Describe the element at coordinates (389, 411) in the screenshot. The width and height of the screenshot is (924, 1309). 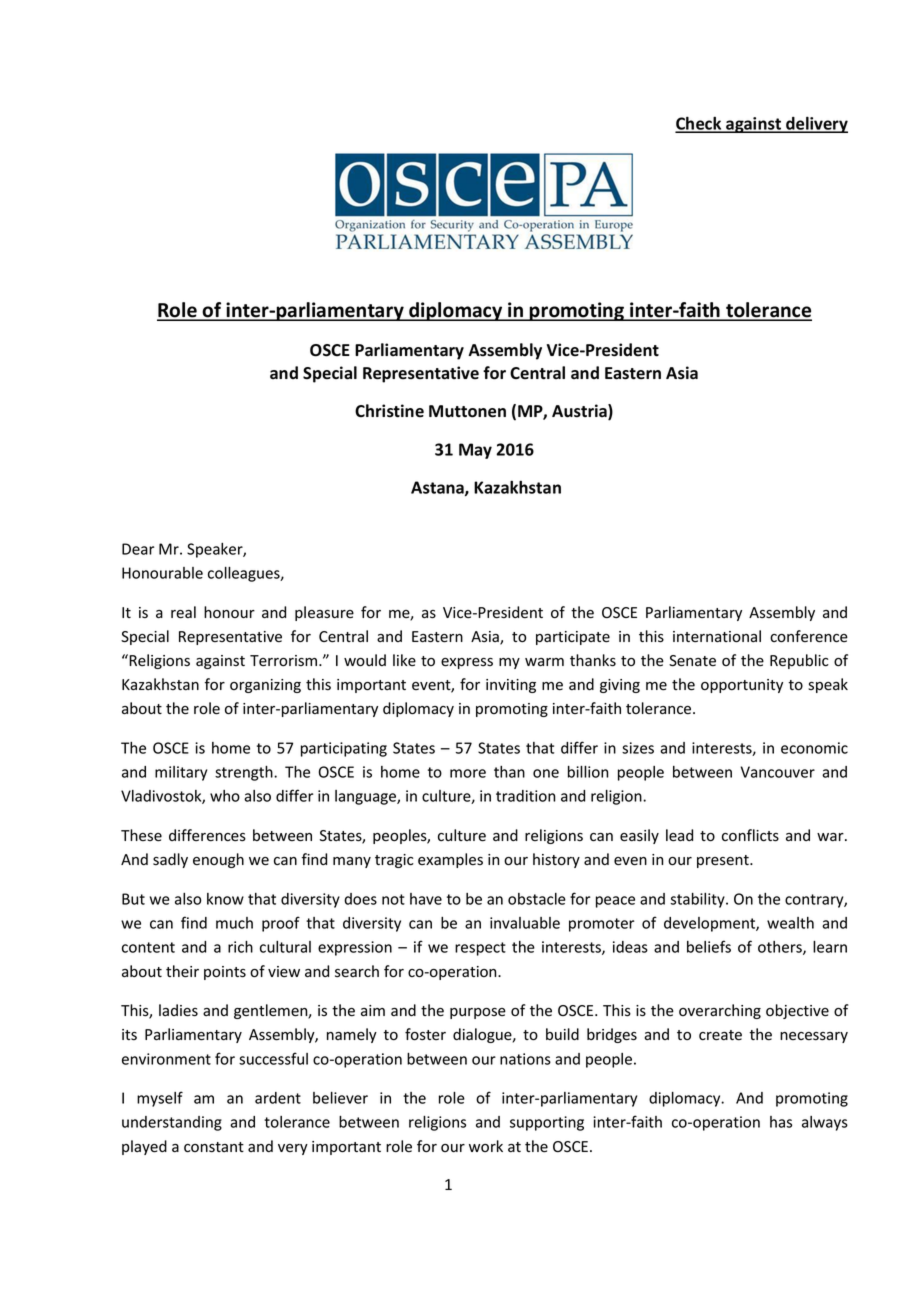
I see `Christine` at that location.
